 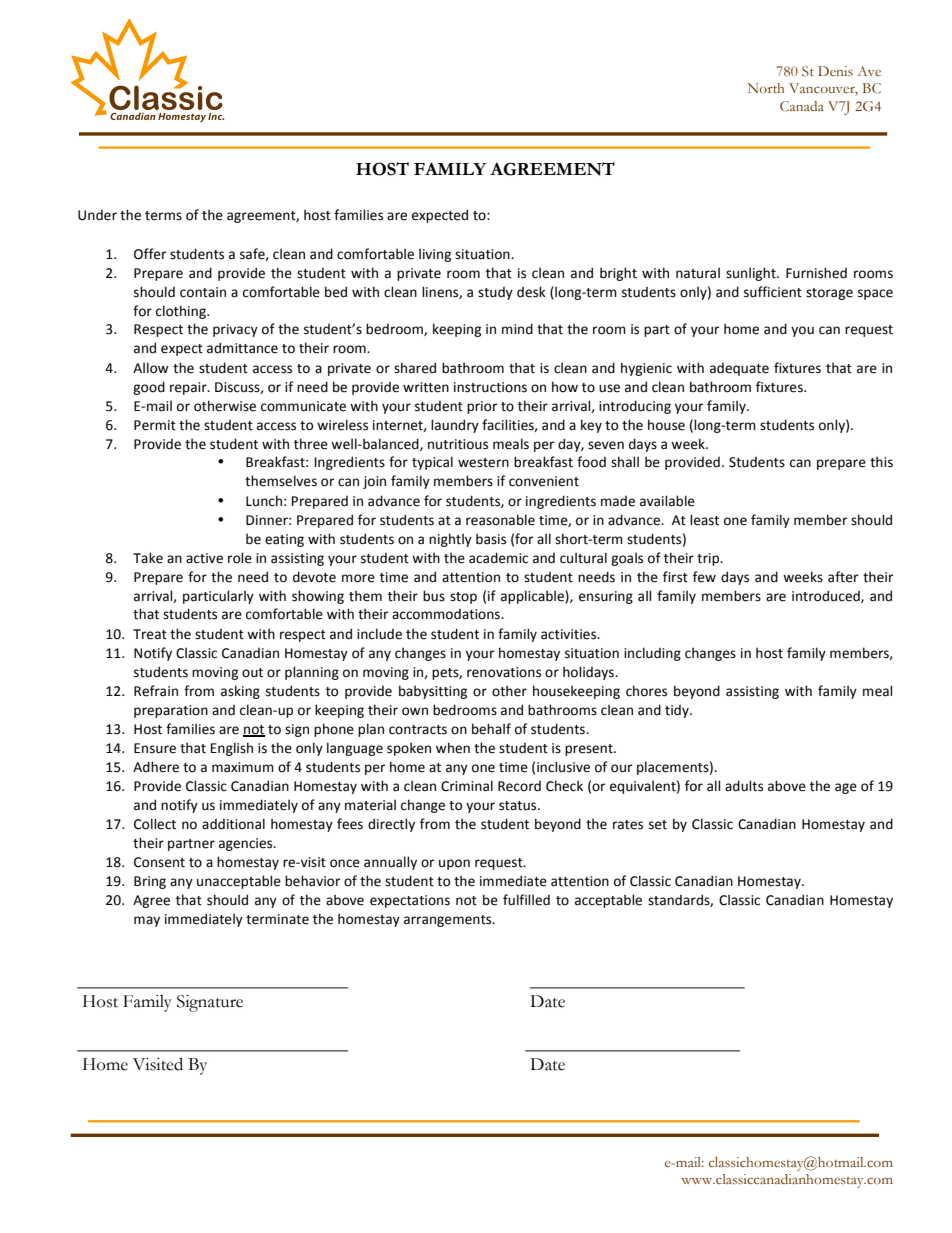 What do you see at coordinates (816, 273) in the page?
I see `Furnished` at bounding box center [816, 273].
